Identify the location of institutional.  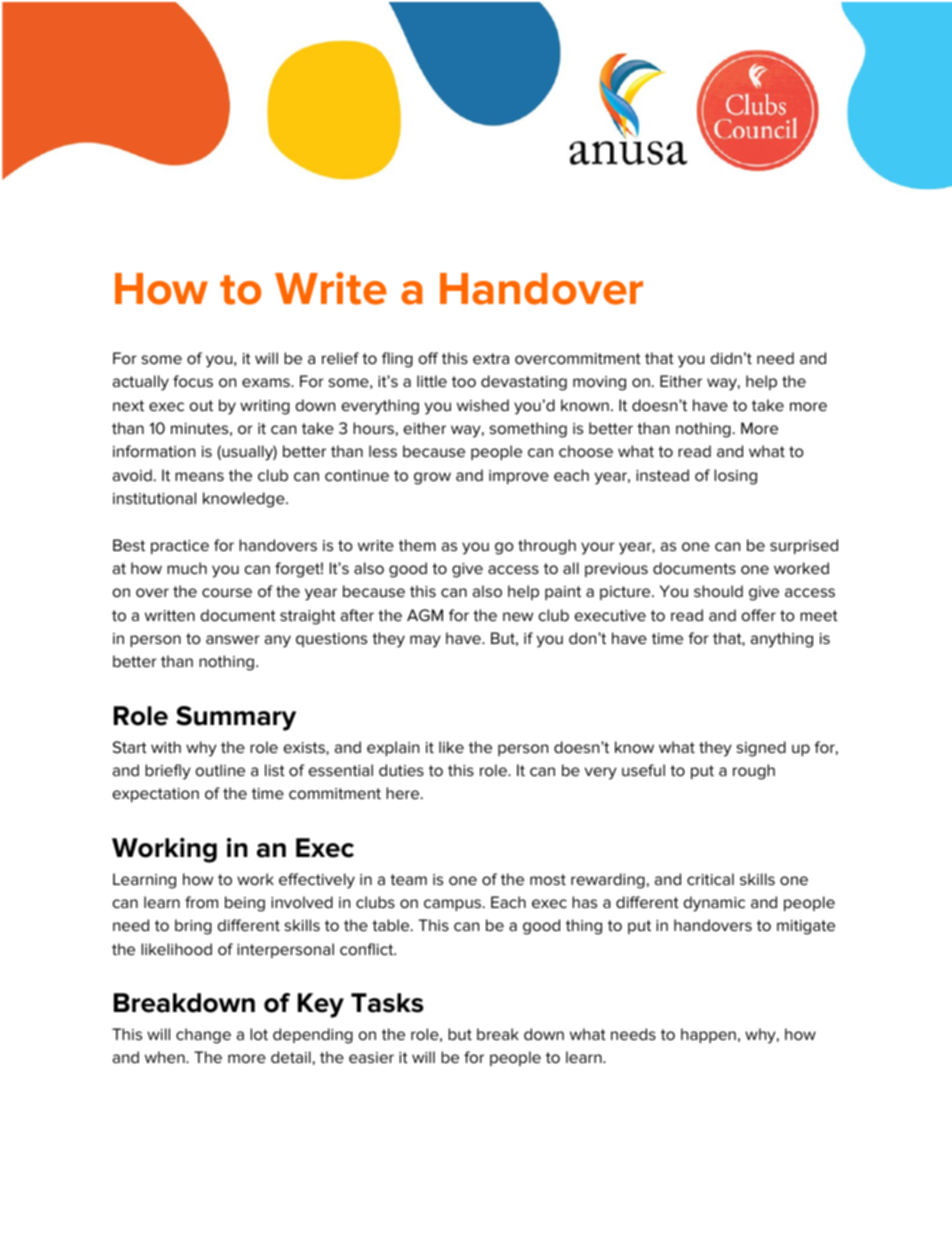
(154, 498).
